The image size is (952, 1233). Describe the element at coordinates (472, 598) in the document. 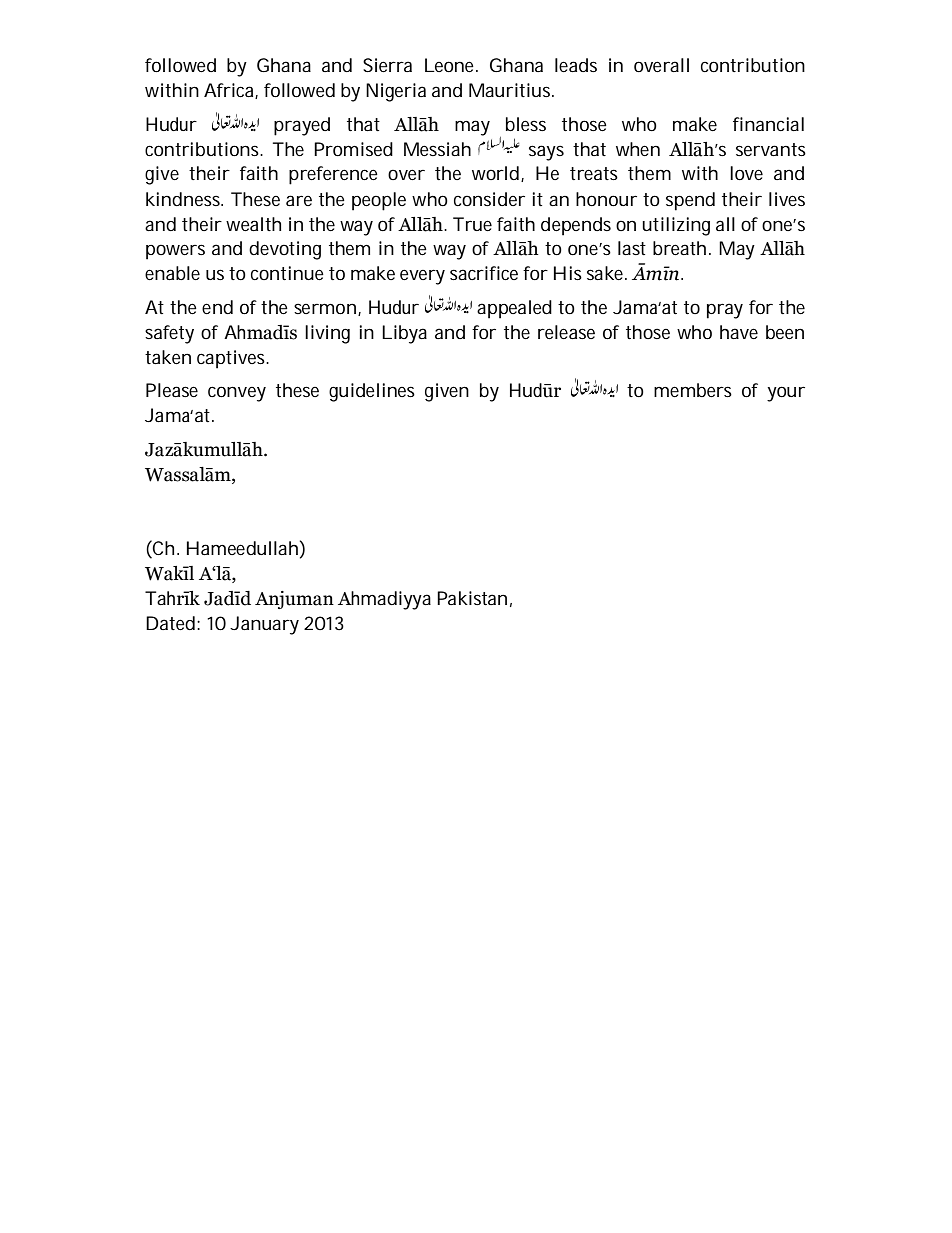

I see `Pakistan` at that location.
